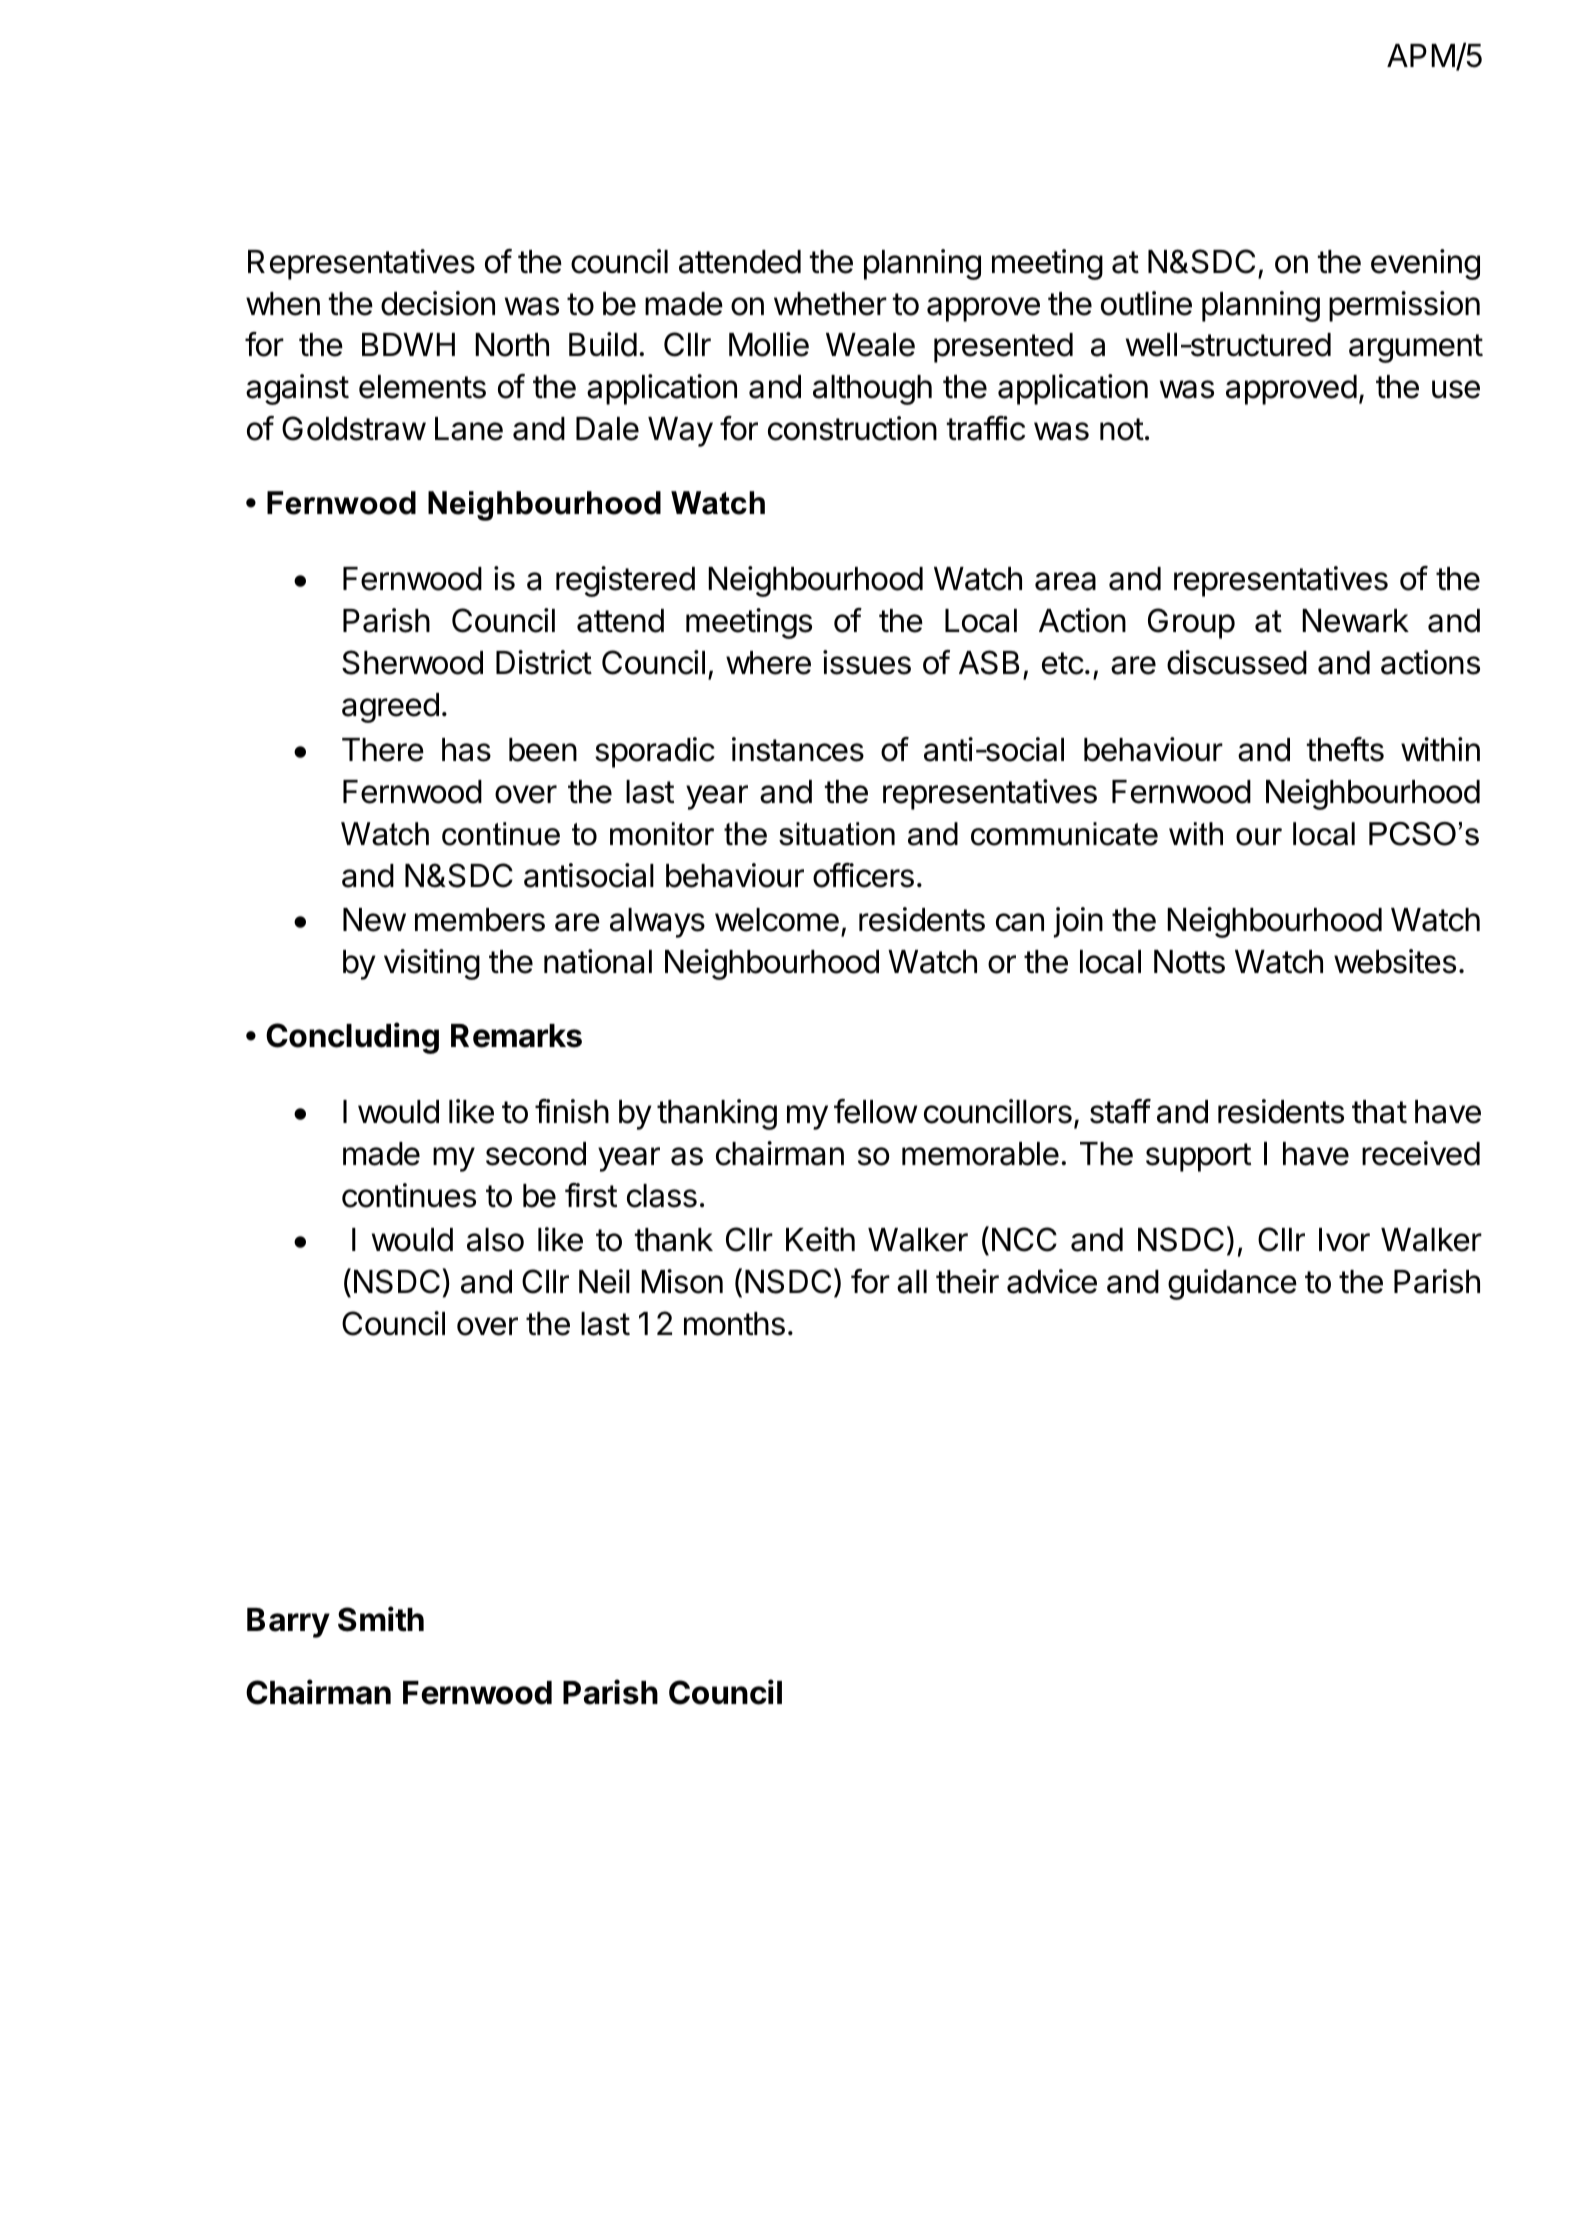  What do you see at coordinates (495, 1240) in the image?
I see `also` at bounding box center [495, 1240].
